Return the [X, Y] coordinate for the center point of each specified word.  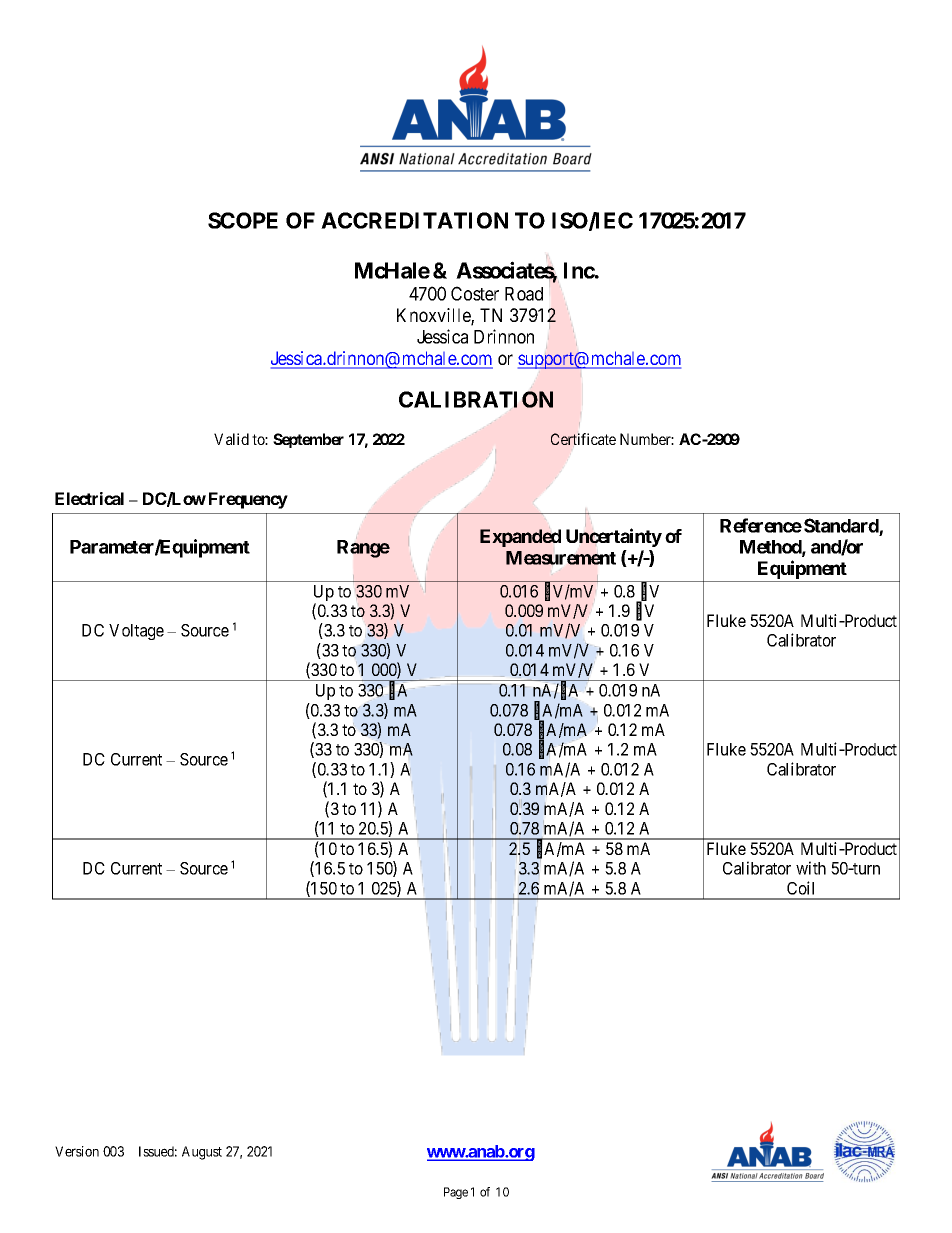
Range [363, 549]
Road [524, 294]
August [202, 1153]
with [811, 868]
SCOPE [243, 220]
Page [456, 1193]
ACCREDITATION [414, 220]
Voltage [136, 632]
